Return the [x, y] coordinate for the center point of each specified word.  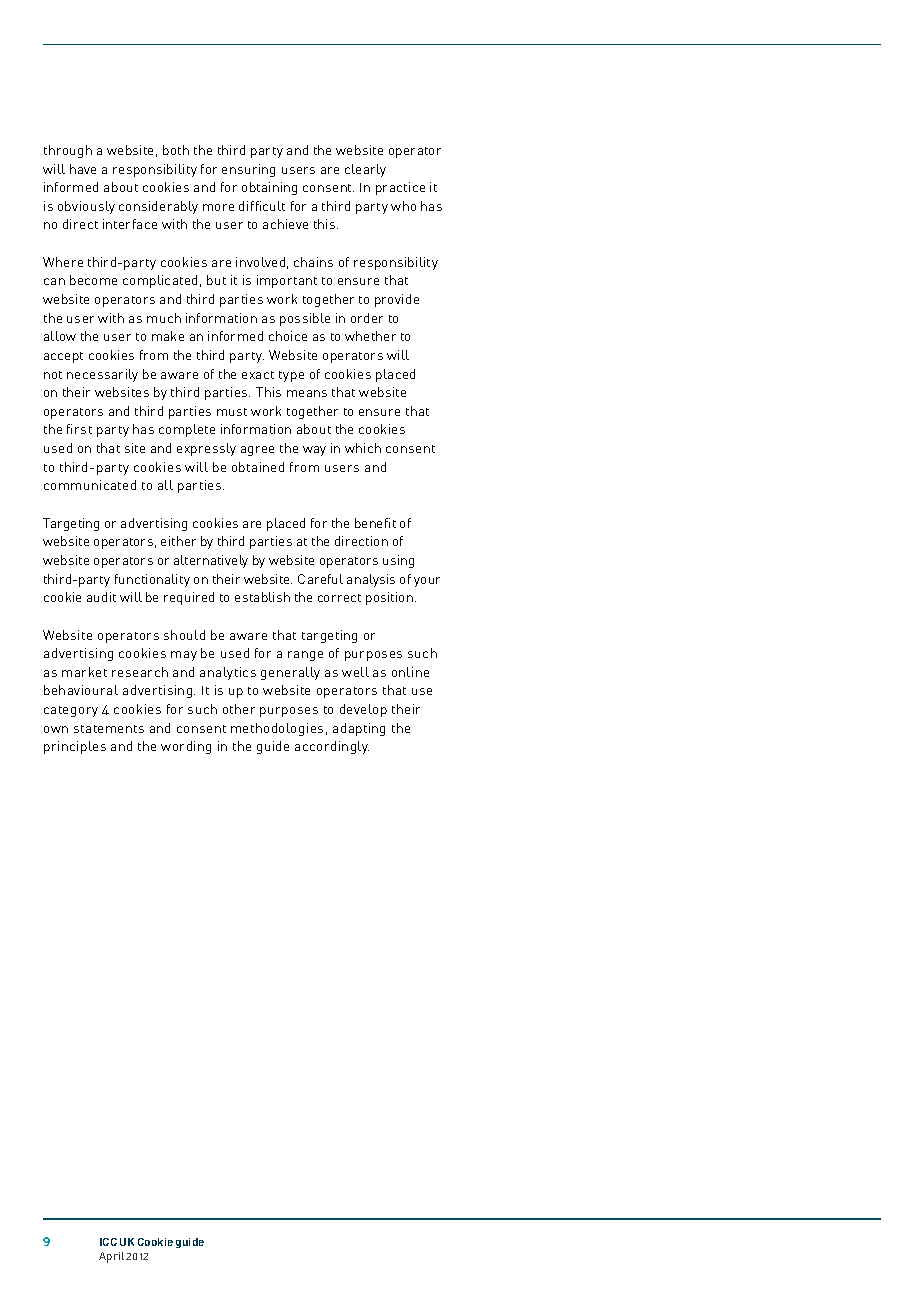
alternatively [211, 561]
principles [75, 747]
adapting [359, 729]
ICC [108, 1242]
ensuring [248, 170]
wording [186, 747]
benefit [375, 523]
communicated [90, 485]
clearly [365, 170]
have [83, 169]
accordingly [332, 747]
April [111, 1257]
